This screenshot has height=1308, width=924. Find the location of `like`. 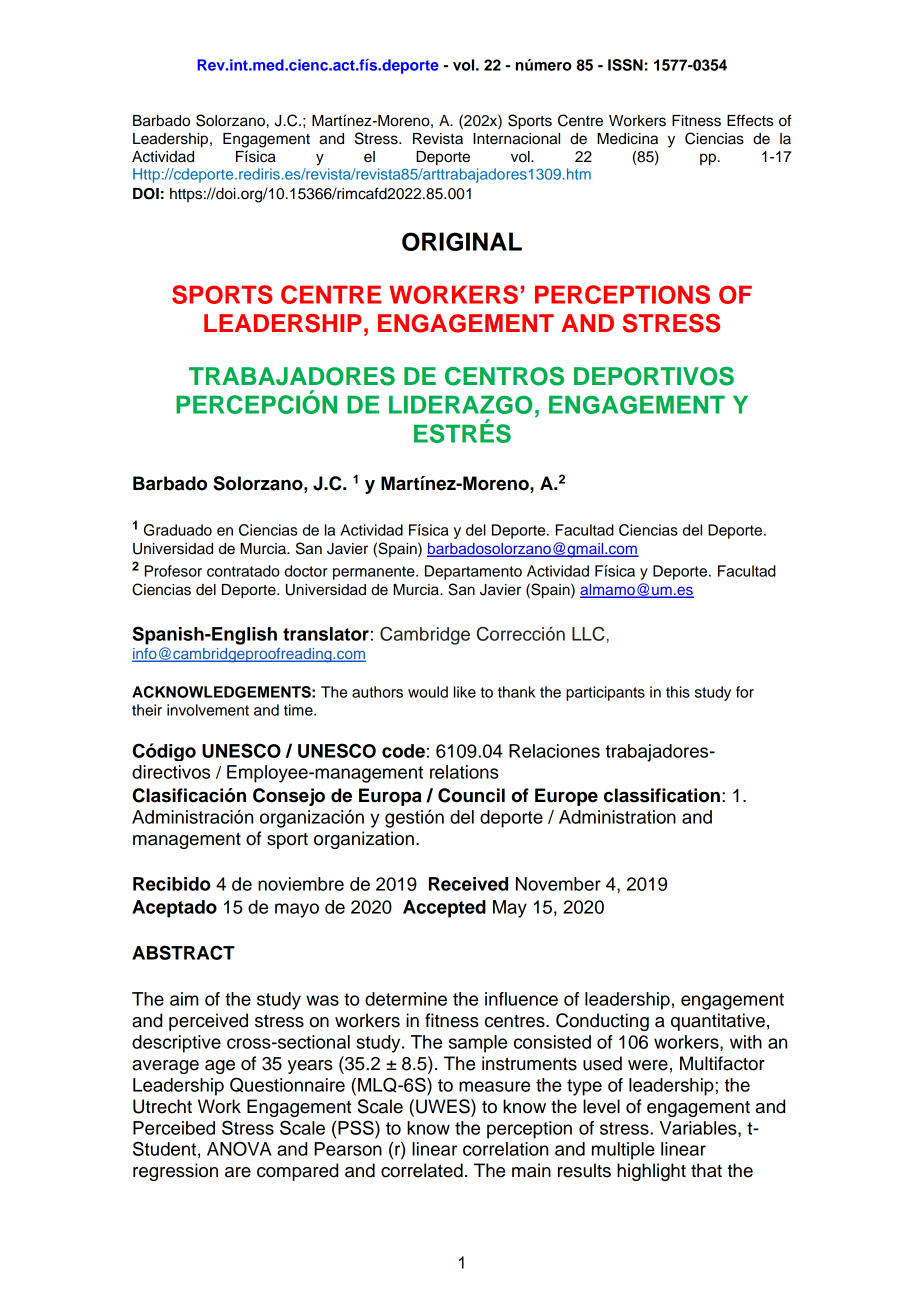

like is located at coordinates (465, 692).
